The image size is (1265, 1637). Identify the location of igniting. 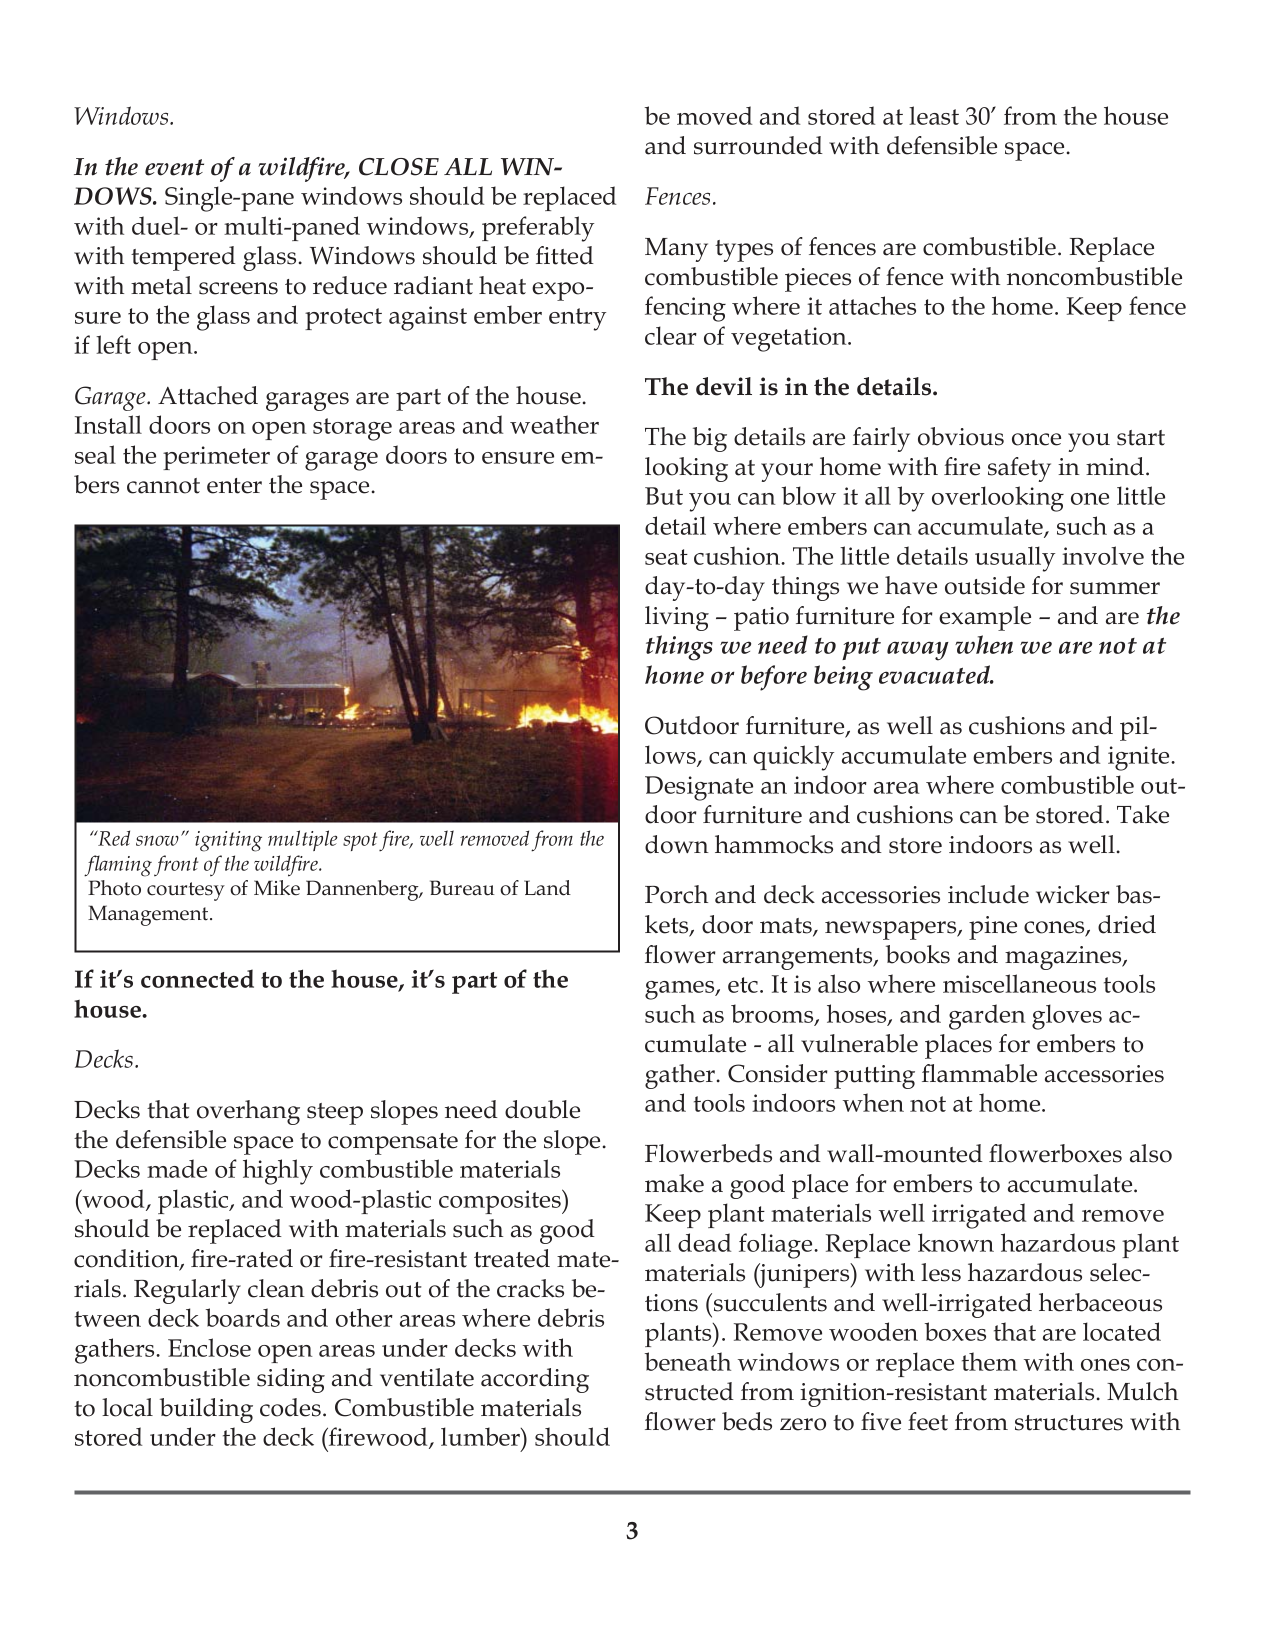
(228, 841).
